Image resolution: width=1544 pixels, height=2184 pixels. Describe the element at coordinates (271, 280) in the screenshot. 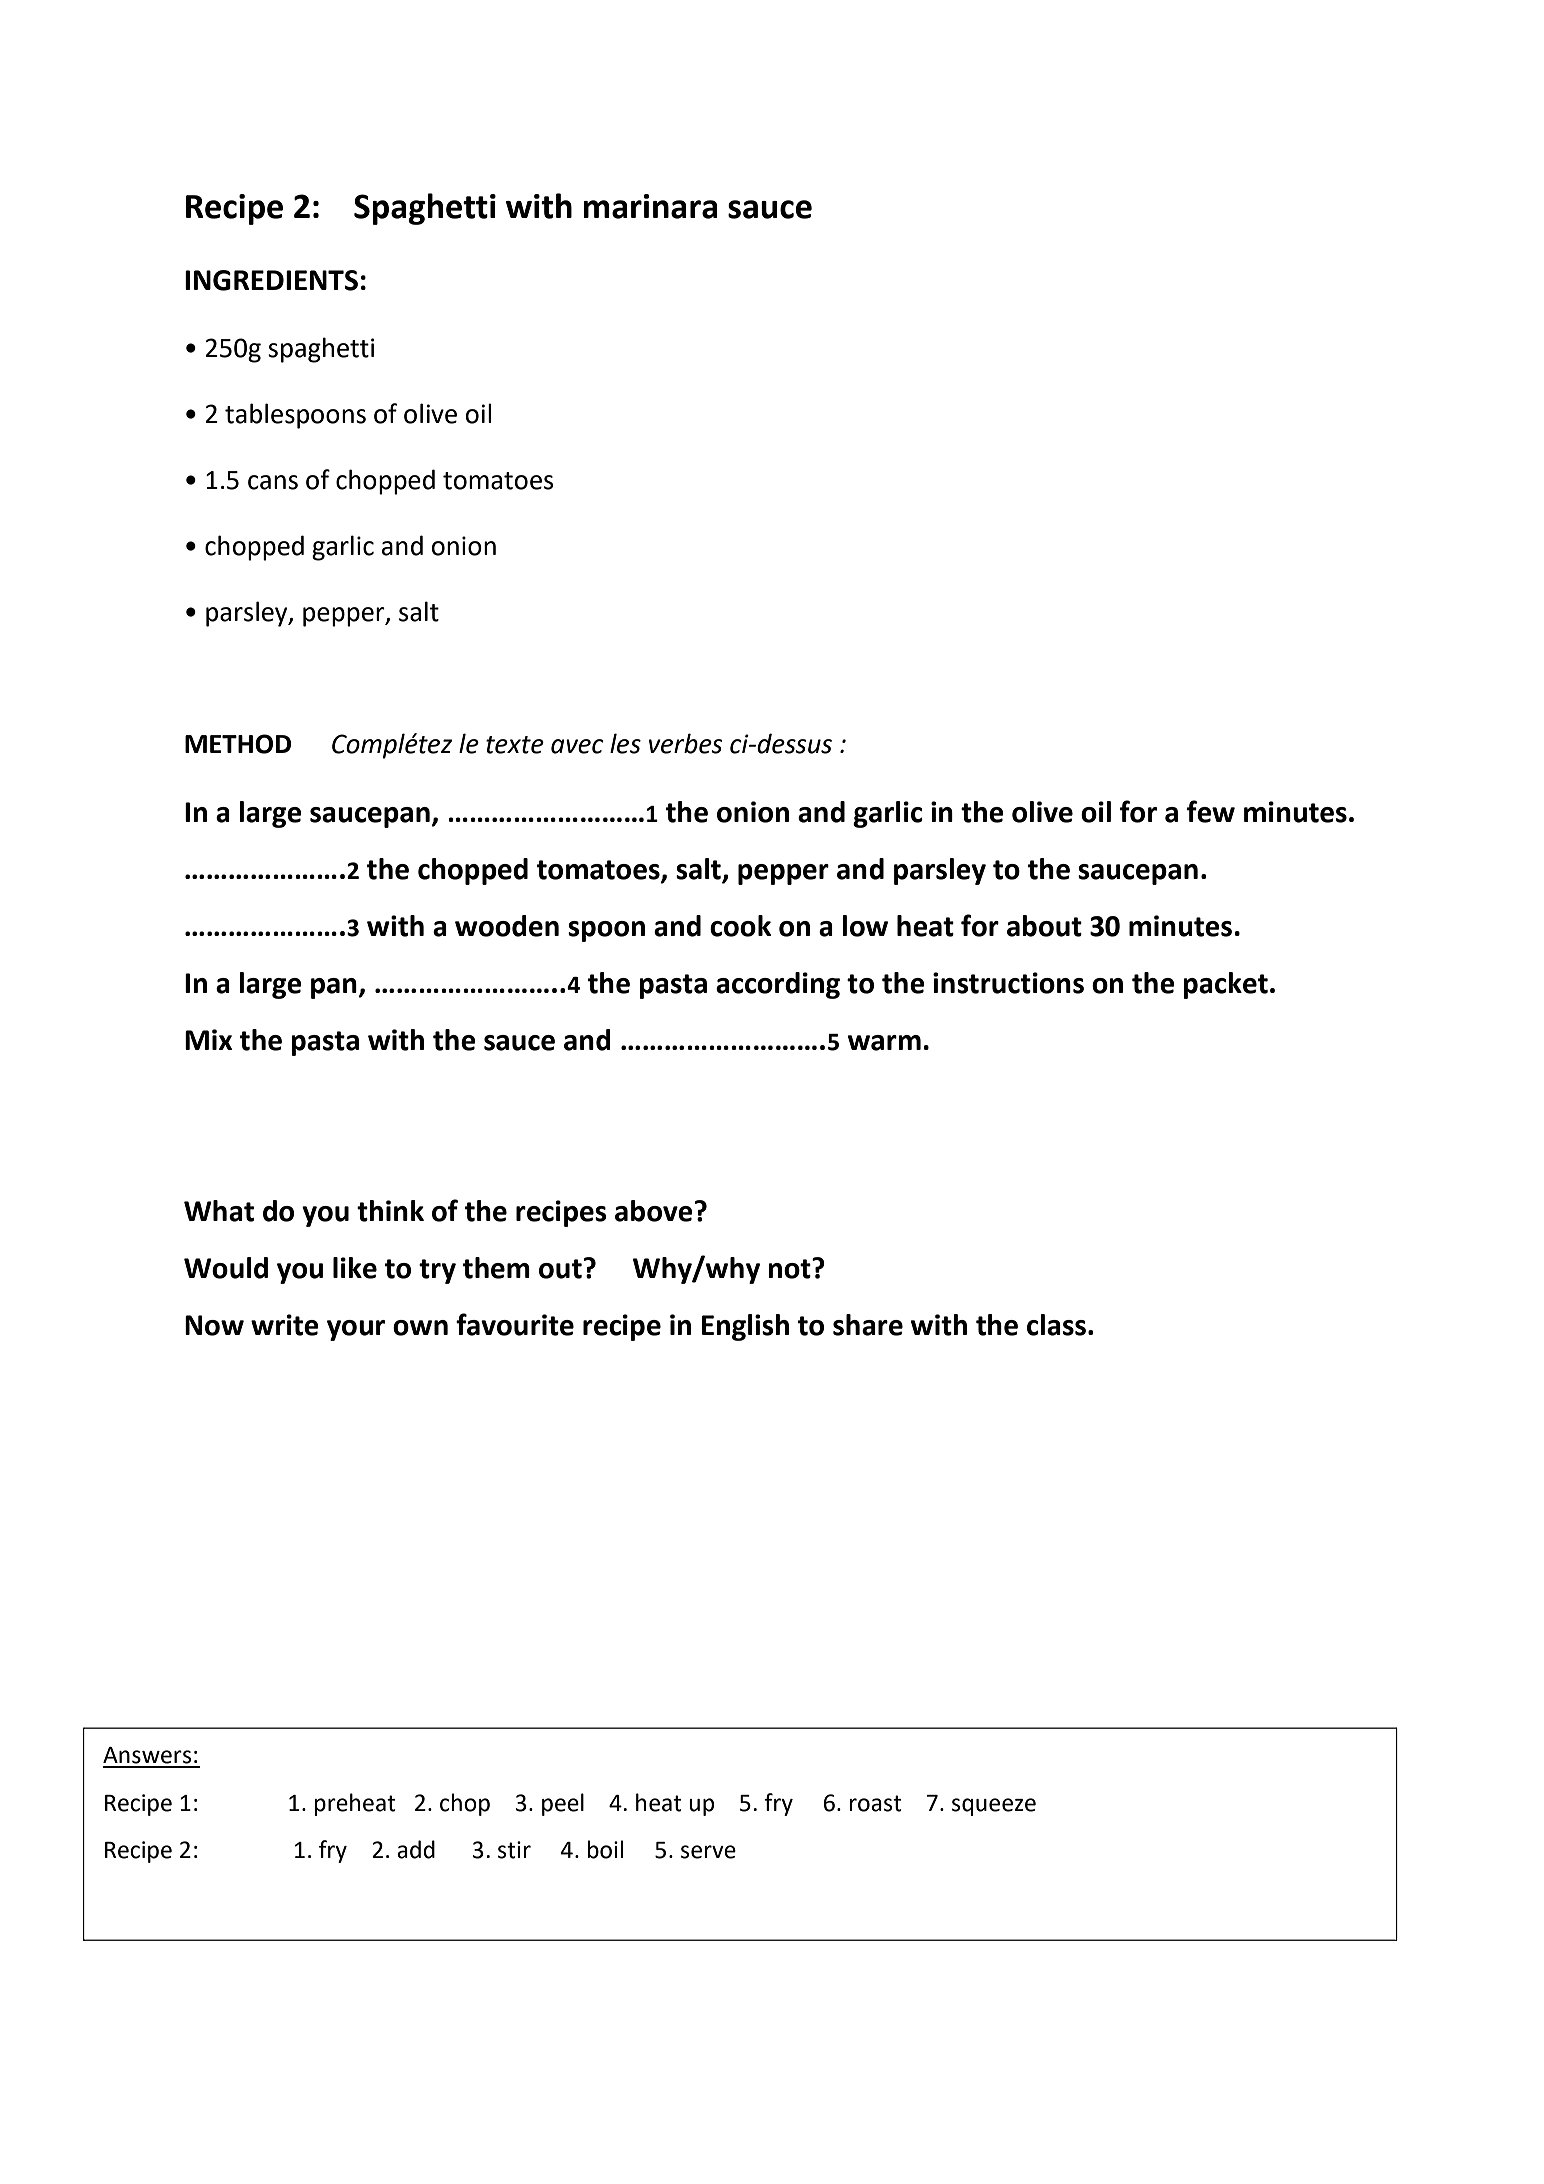

I see `INGREDIENTS` at that location.
